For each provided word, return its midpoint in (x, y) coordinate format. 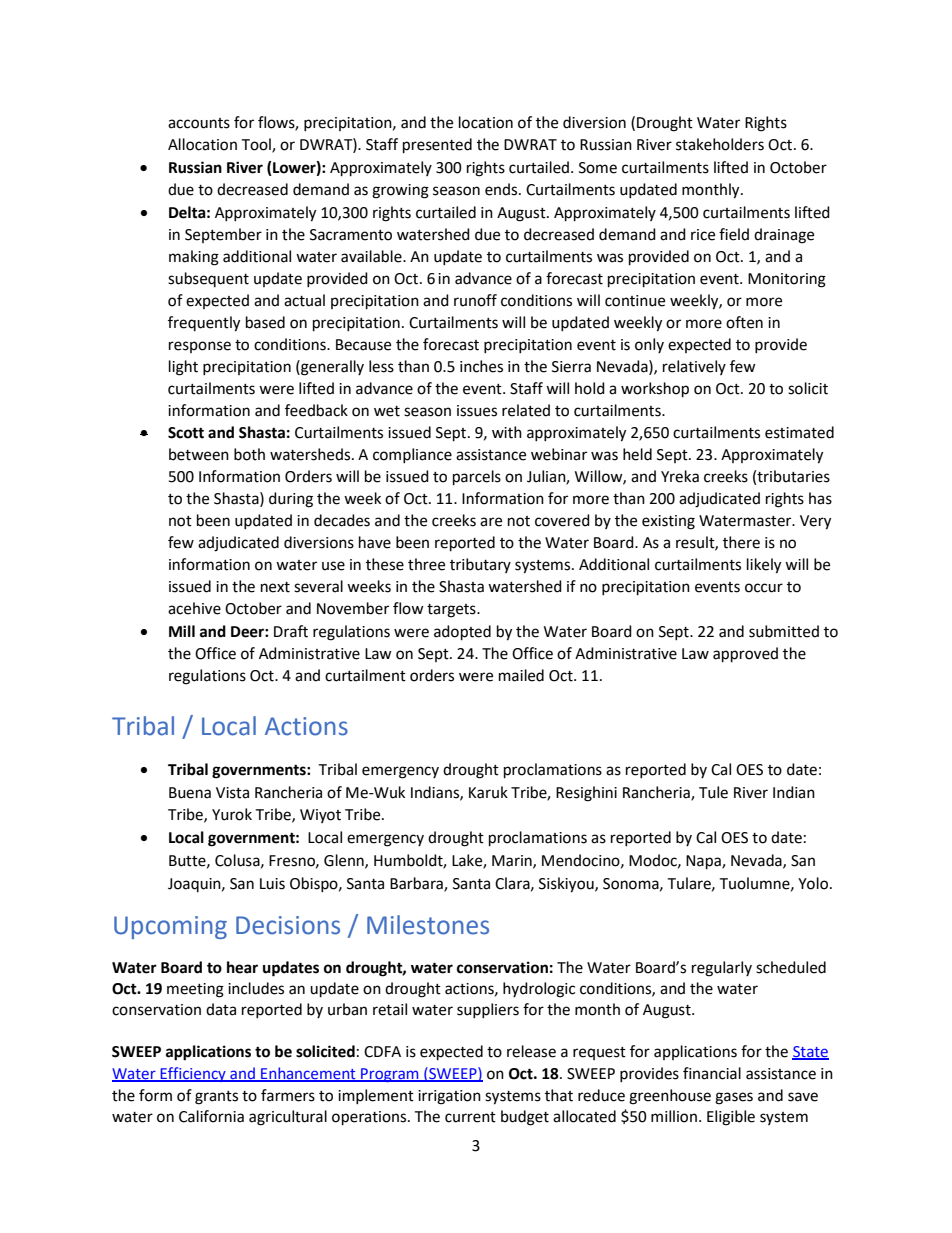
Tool (257, 145)
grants (216, 1098)
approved (745, 655)
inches (481, 366)
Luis (272, 884)
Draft (291, 631)
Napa (704, 862)
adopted (462, 633)
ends (502, 189)
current (470, 1117)
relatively (694, 367)
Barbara (417, 884)
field (734, 234)
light (183, 368)
